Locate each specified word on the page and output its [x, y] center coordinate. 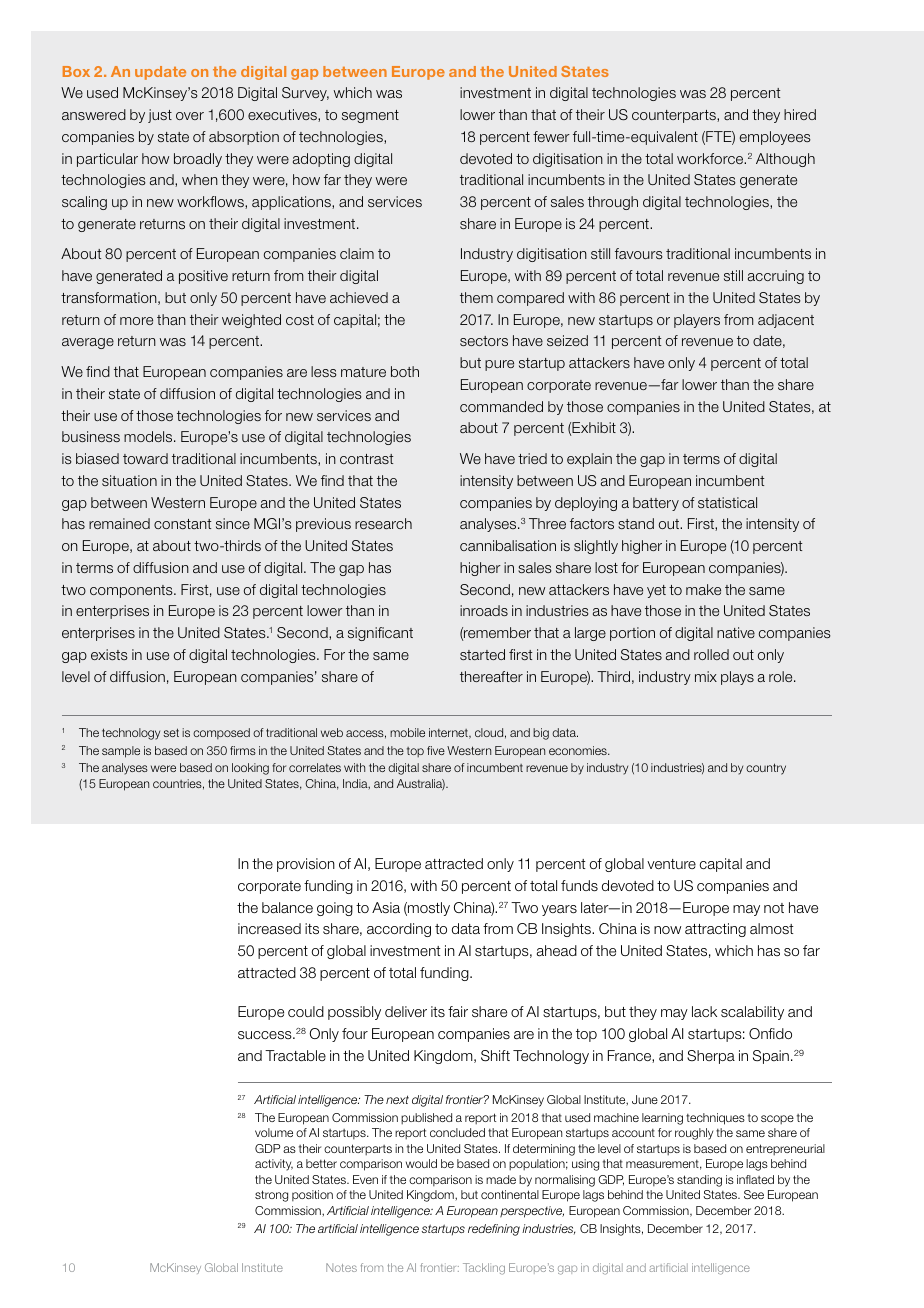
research [383, 523]
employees [775, 138]
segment [370, 116]
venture [671, 864]
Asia [386, 907]
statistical [727, 502]
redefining [494, 1230]
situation [129, 480]
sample [121, 752]
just [160, 116]
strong [271, 1196]
